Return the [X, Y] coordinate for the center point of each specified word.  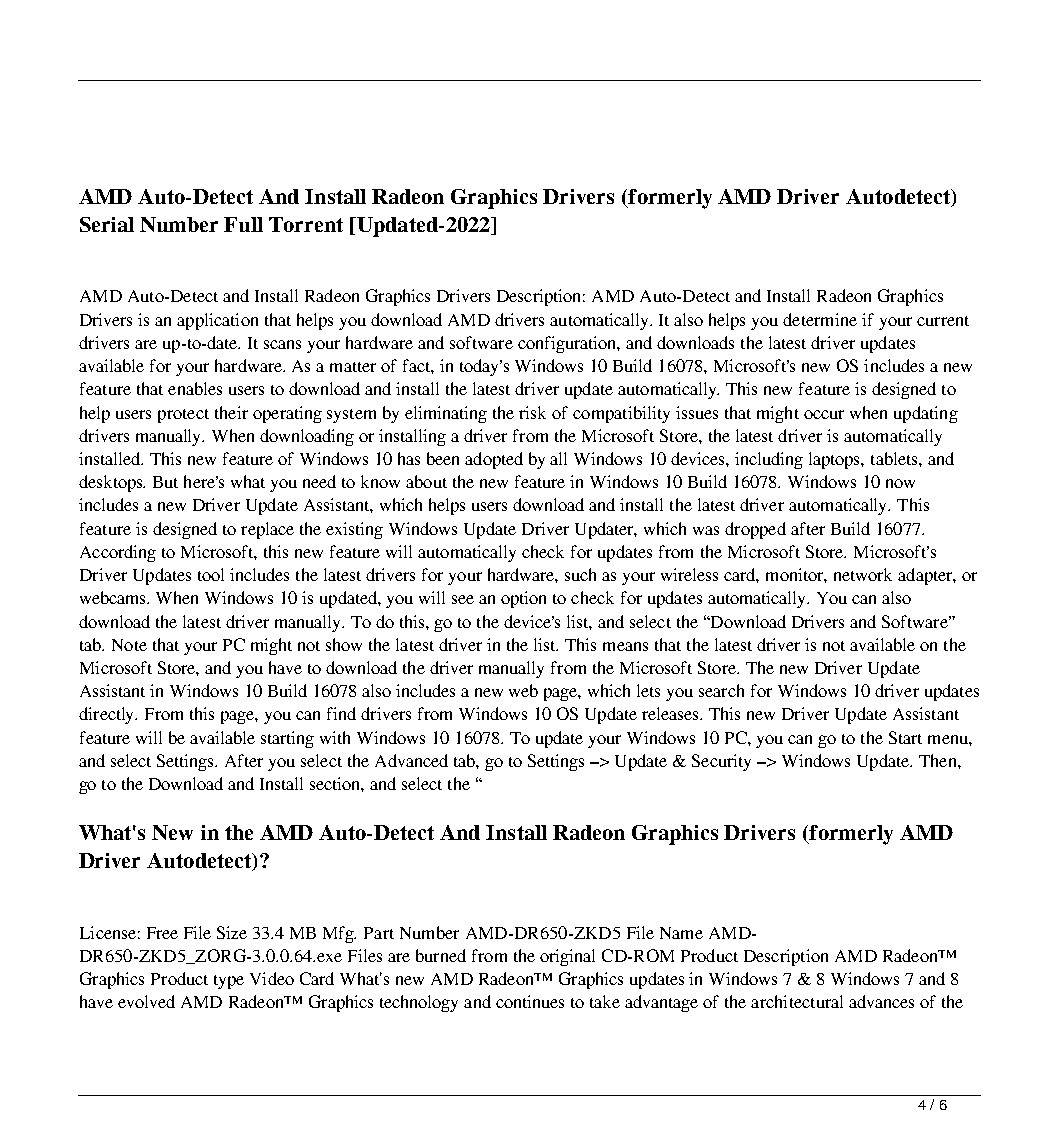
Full [243, 224]
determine [820, 319]
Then [939, 760]
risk [532, 412]
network [863, 574]
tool [211, 574]
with [335, 737]
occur [824, 414]
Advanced [411, 760]
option [523, 599]
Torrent [306, 224]
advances [881, 1001]
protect [183, 416]
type [229, 982]
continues [530, 1001]
